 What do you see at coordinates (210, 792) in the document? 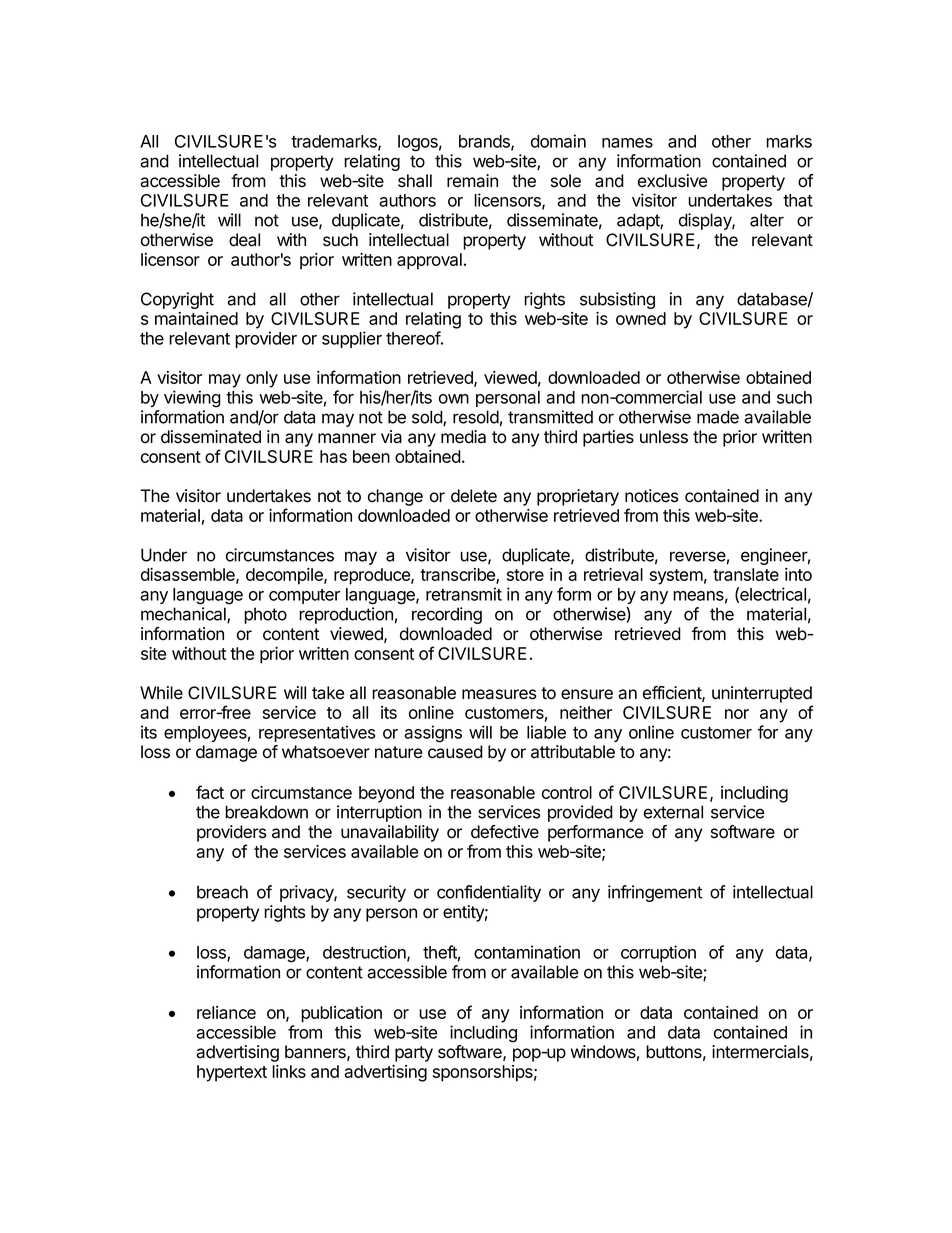
I see `fact` at bounding box center [210, 792].
